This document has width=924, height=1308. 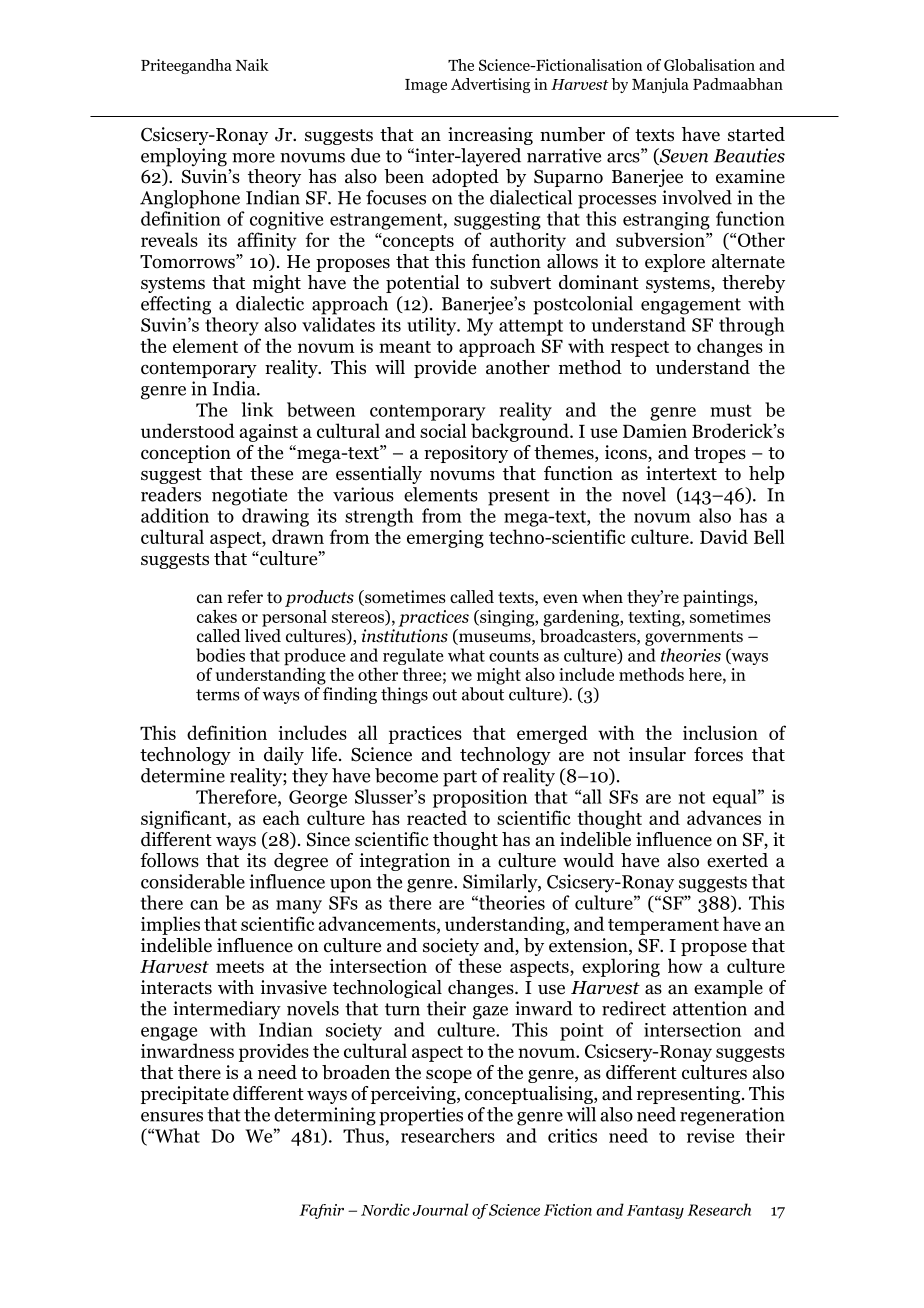 What do you see at coordinates (724, 817) in the document?
I see `advances` at bounding box center [724, 817].
